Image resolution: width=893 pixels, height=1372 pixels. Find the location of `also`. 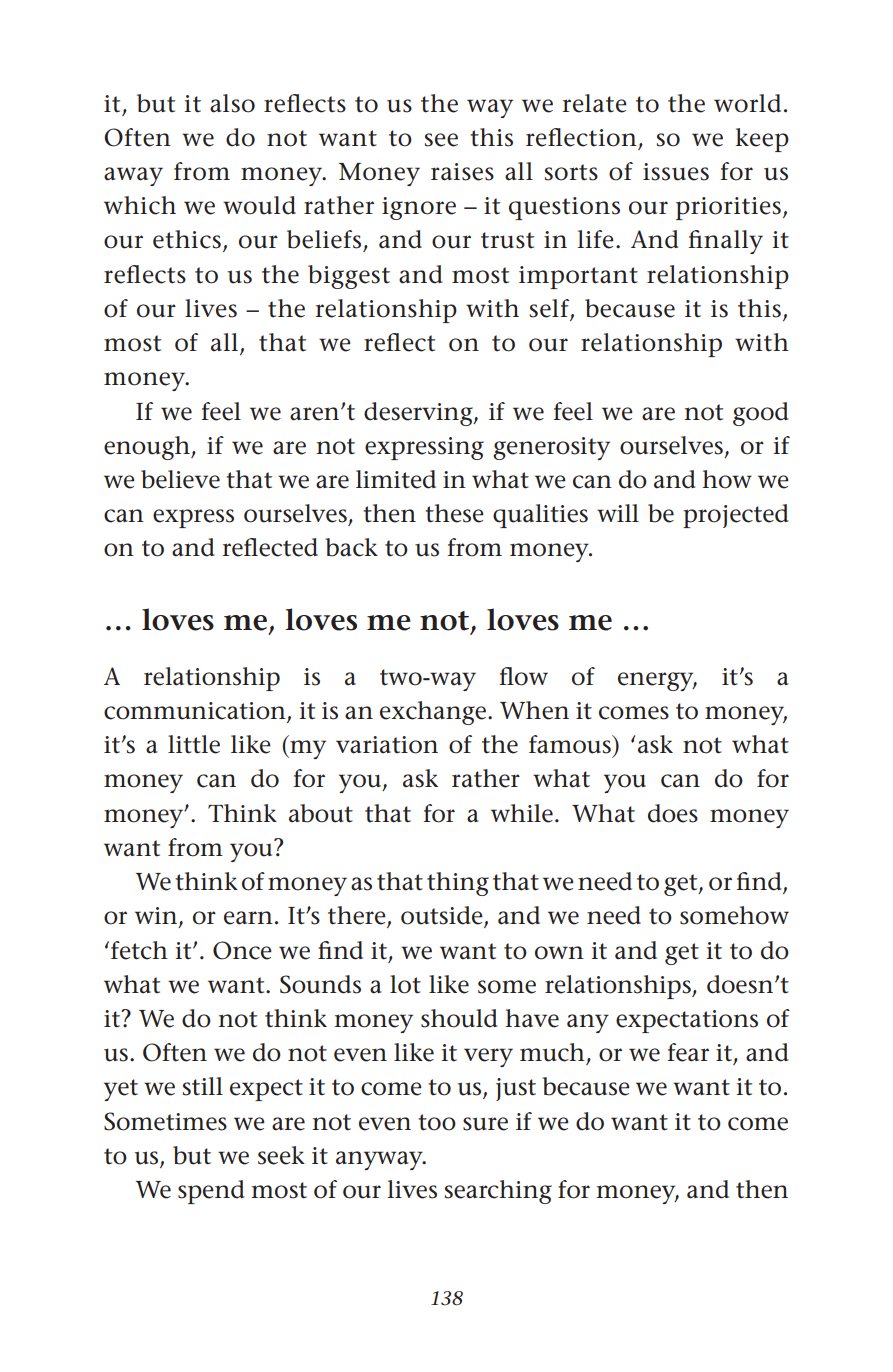

also is located at coordinates (232, 103).
